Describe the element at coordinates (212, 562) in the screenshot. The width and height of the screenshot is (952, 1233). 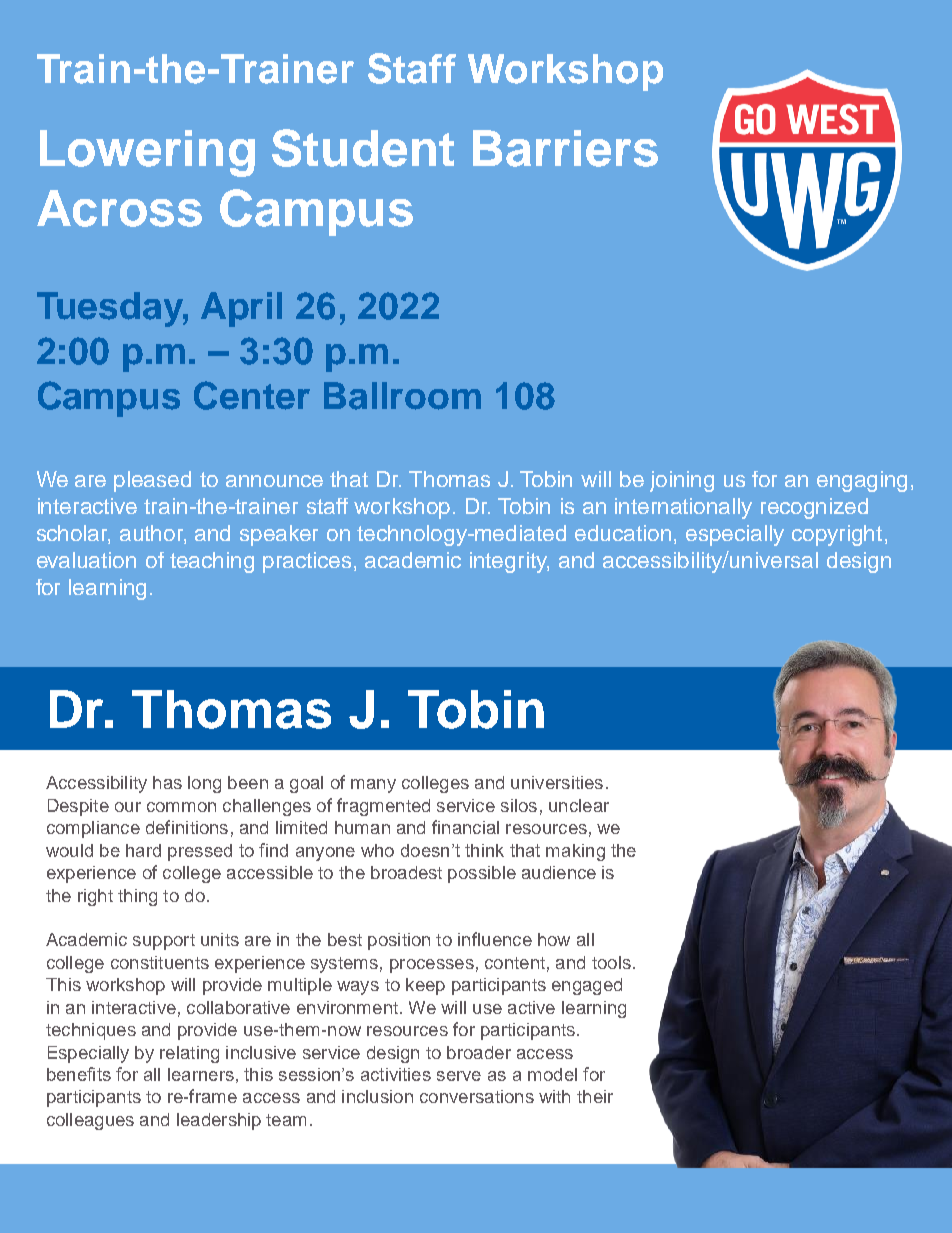
I see `teaching` at that location.
